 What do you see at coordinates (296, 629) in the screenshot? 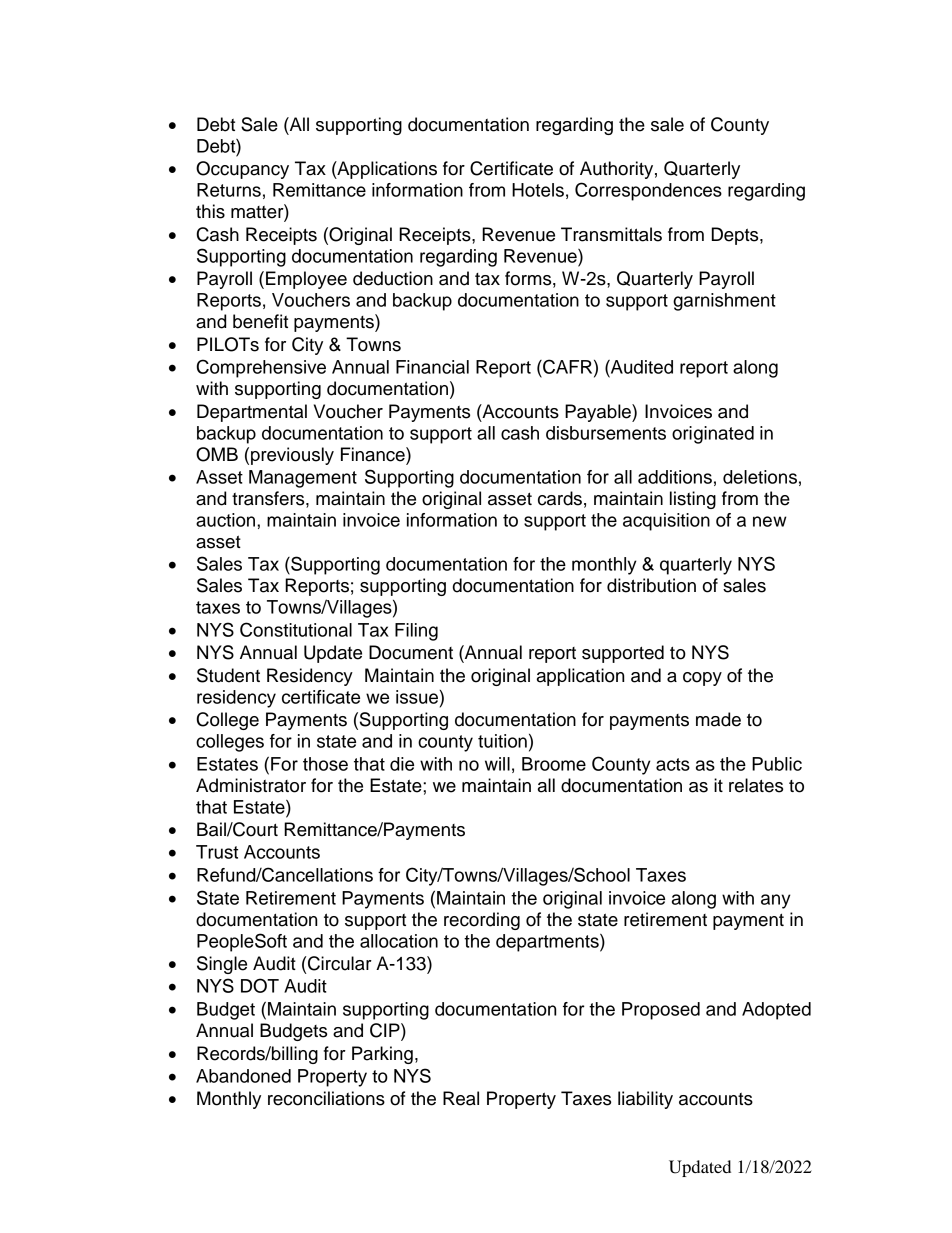
I see `Constitutional` at bounding box center [296, 629].
